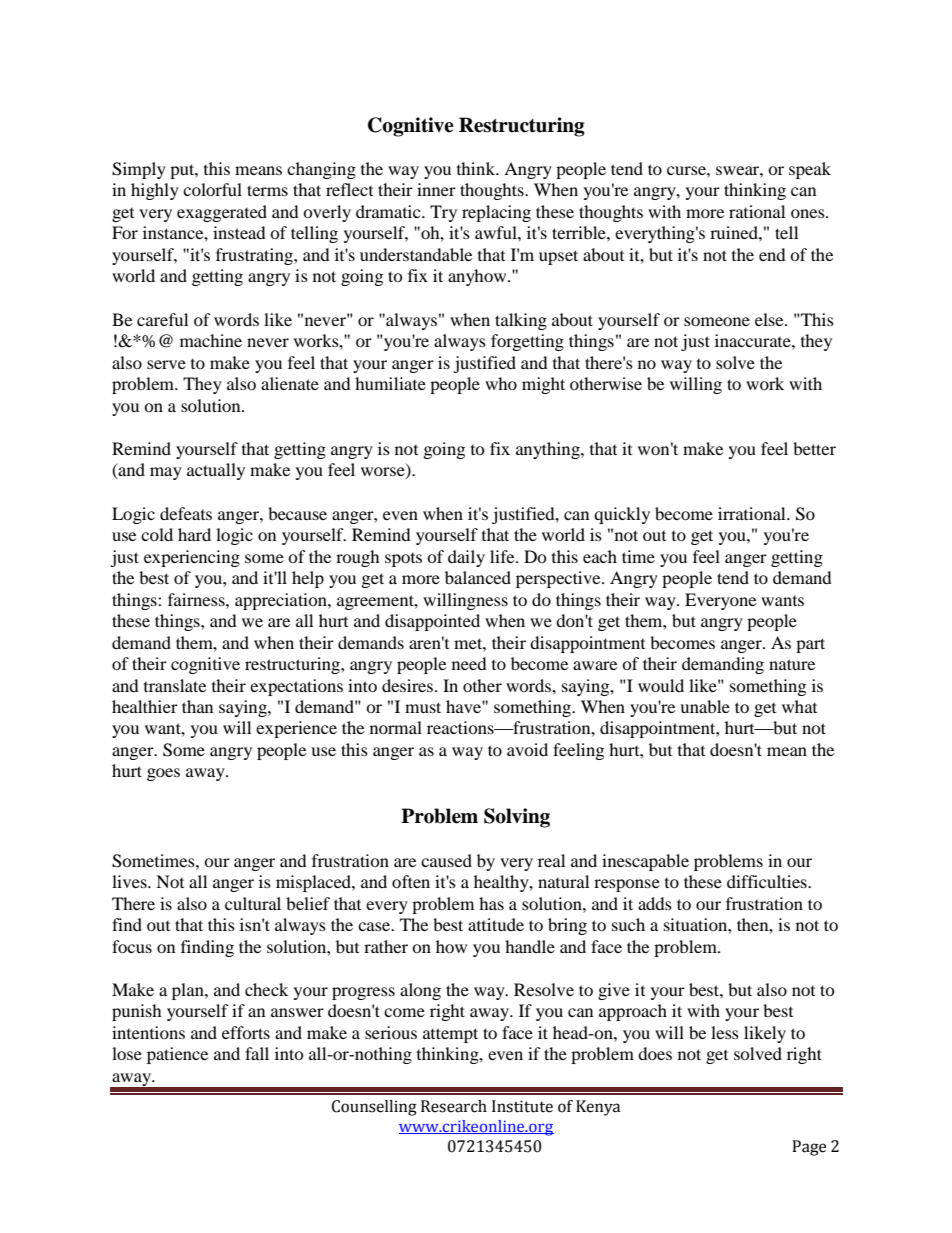 Image resolution: width=952 pixels, height=1233 pixels. I want to click on has, so click(491, 903).
